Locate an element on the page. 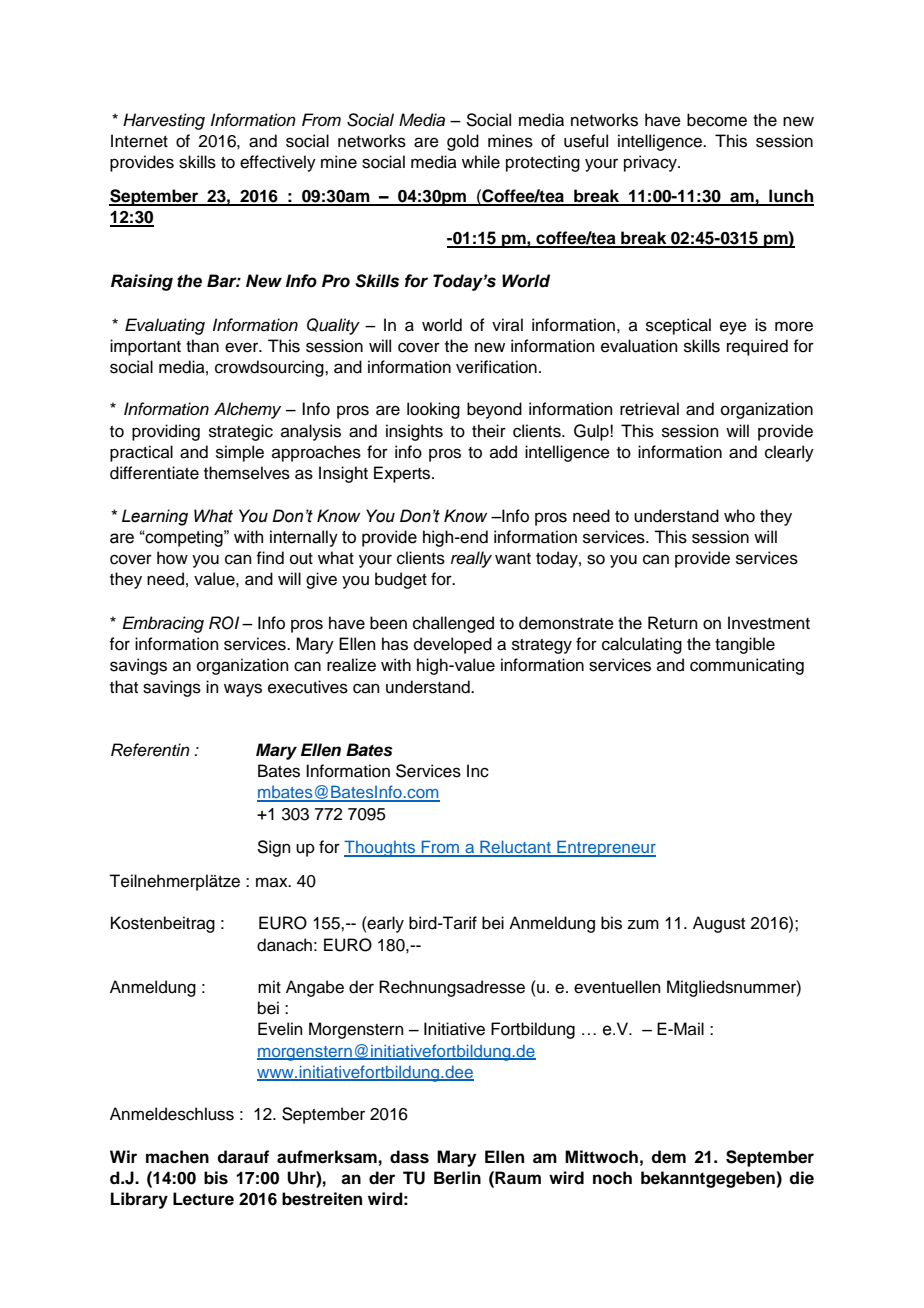 The height and width of the page is (1308, 924). who is located at coordinates (739, 516).
